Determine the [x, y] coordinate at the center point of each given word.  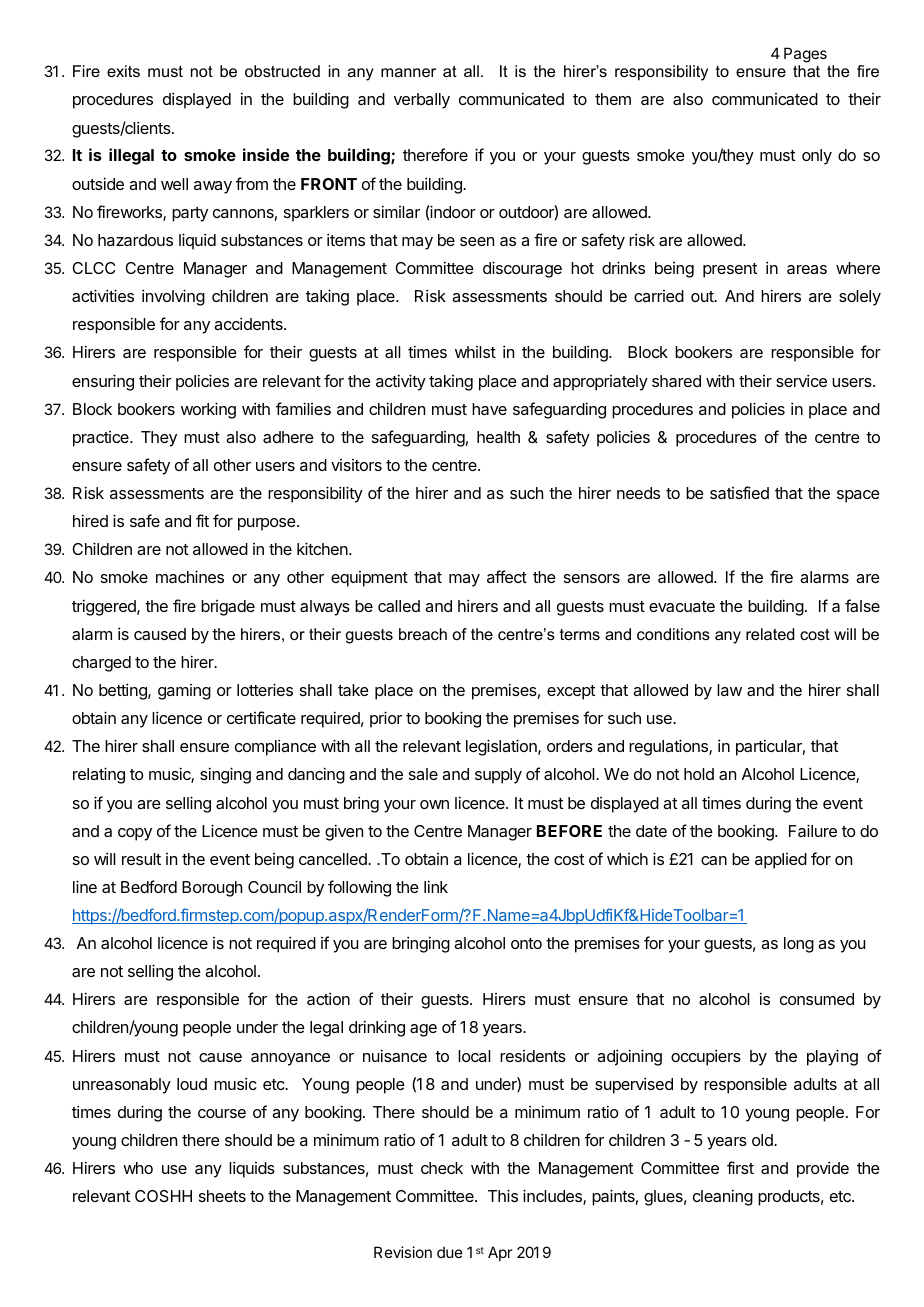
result [141, 859]
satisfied [739, 492]
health [498, 437]
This [503, 1195]
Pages [805, 55]
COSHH [163, 1196]
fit [202, 520]
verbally [422, 101]
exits [123, 71]
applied [781, 861]
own [434, 804]
